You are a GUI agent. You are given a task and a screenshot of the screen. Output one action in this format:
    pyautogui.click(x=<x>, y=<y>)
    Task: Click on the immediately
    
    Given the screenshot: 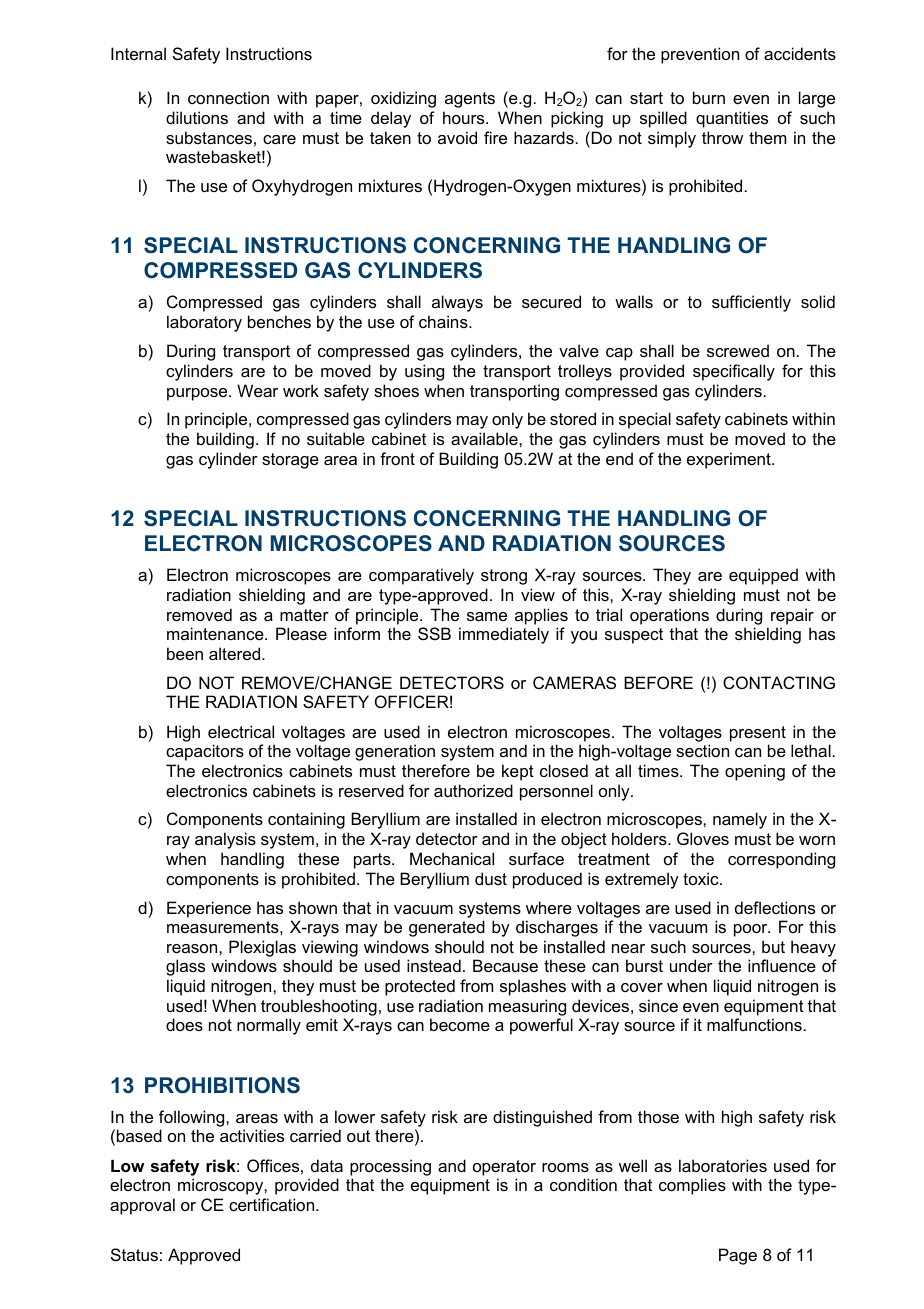 What is the action you would take?
    pyautogui.click(x=504, y=635)
